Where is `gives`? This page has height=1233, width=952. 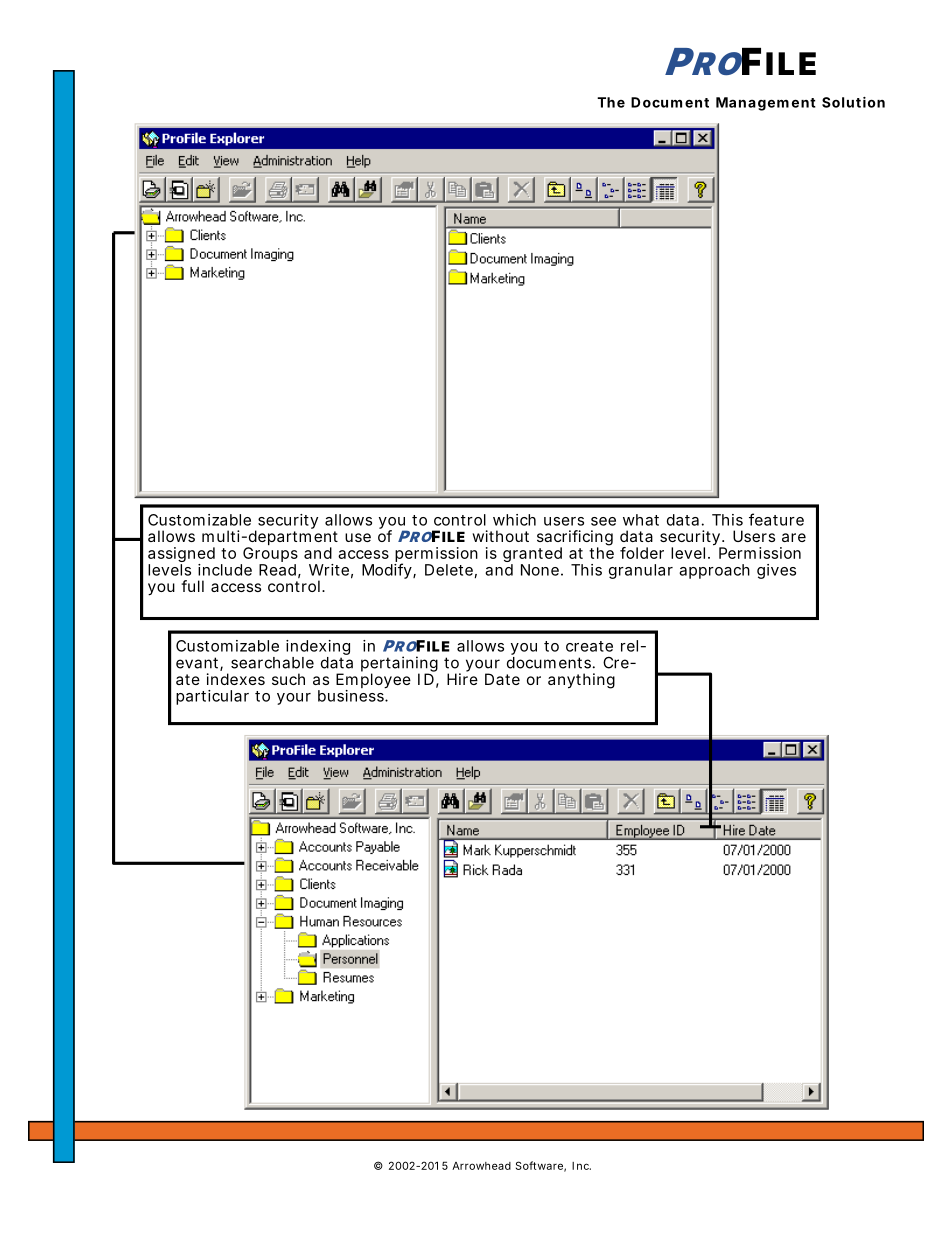 gives is located at coordinates (776, 571).
